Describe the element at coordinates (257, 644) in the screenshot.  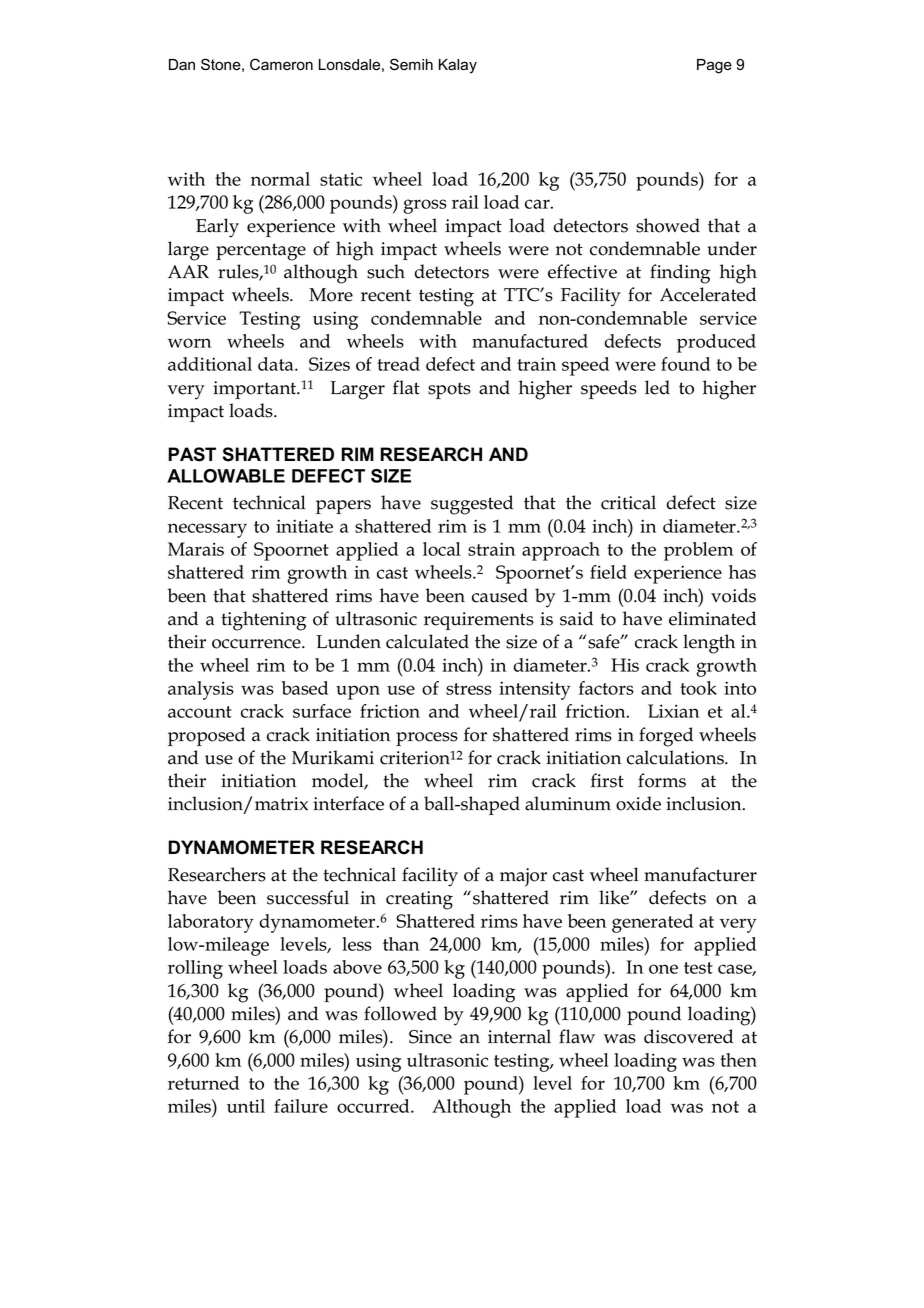
I see `occurrence` at that location.
